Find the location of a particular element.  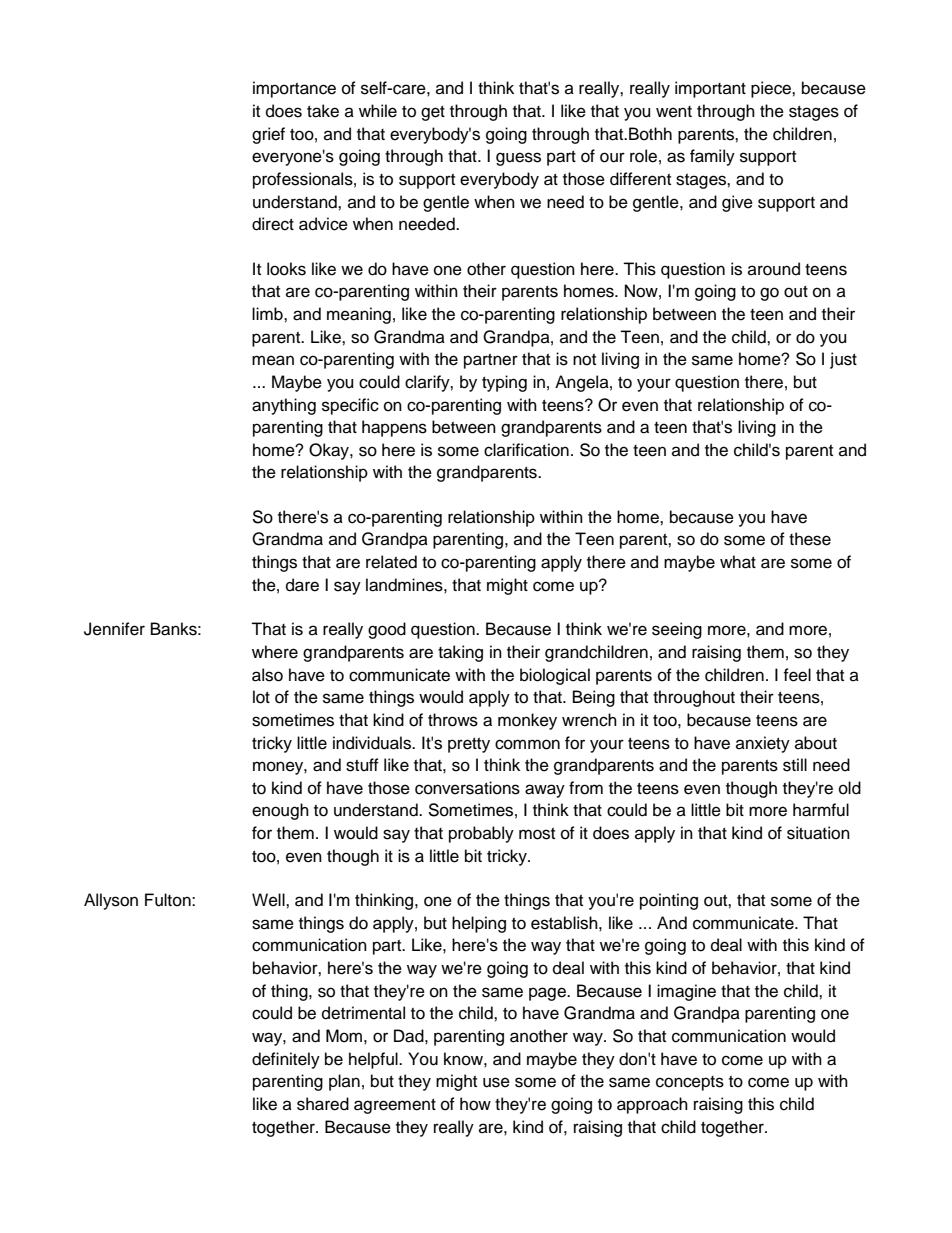

Jennifer is located at coordinates (114, 629).
